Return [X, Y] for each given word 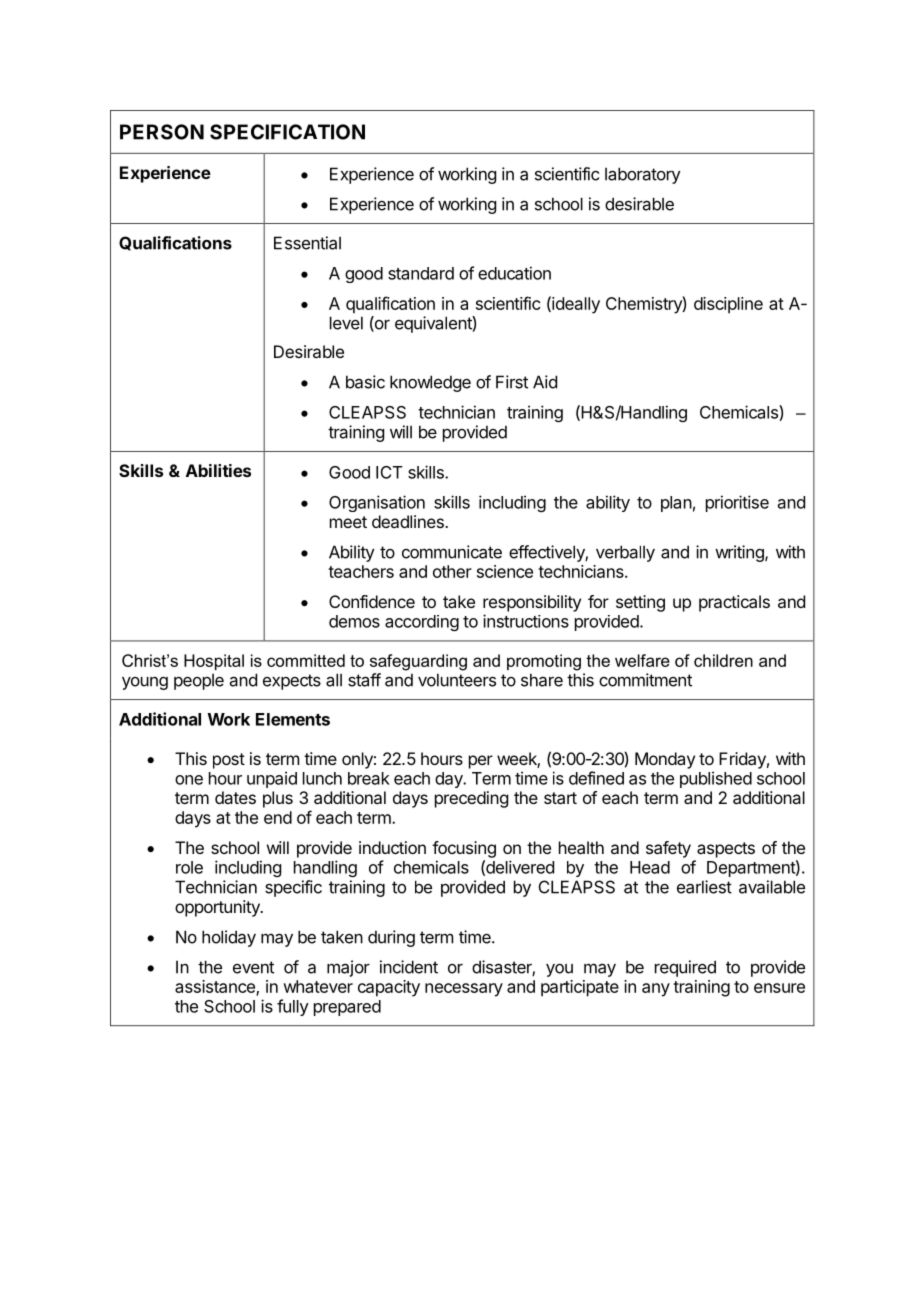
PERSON [162, 132]
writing [740, 553]
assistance [216, 987]
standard [421, 273]
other [452, 571]
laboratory [643, 175]
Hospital [214, 662]
